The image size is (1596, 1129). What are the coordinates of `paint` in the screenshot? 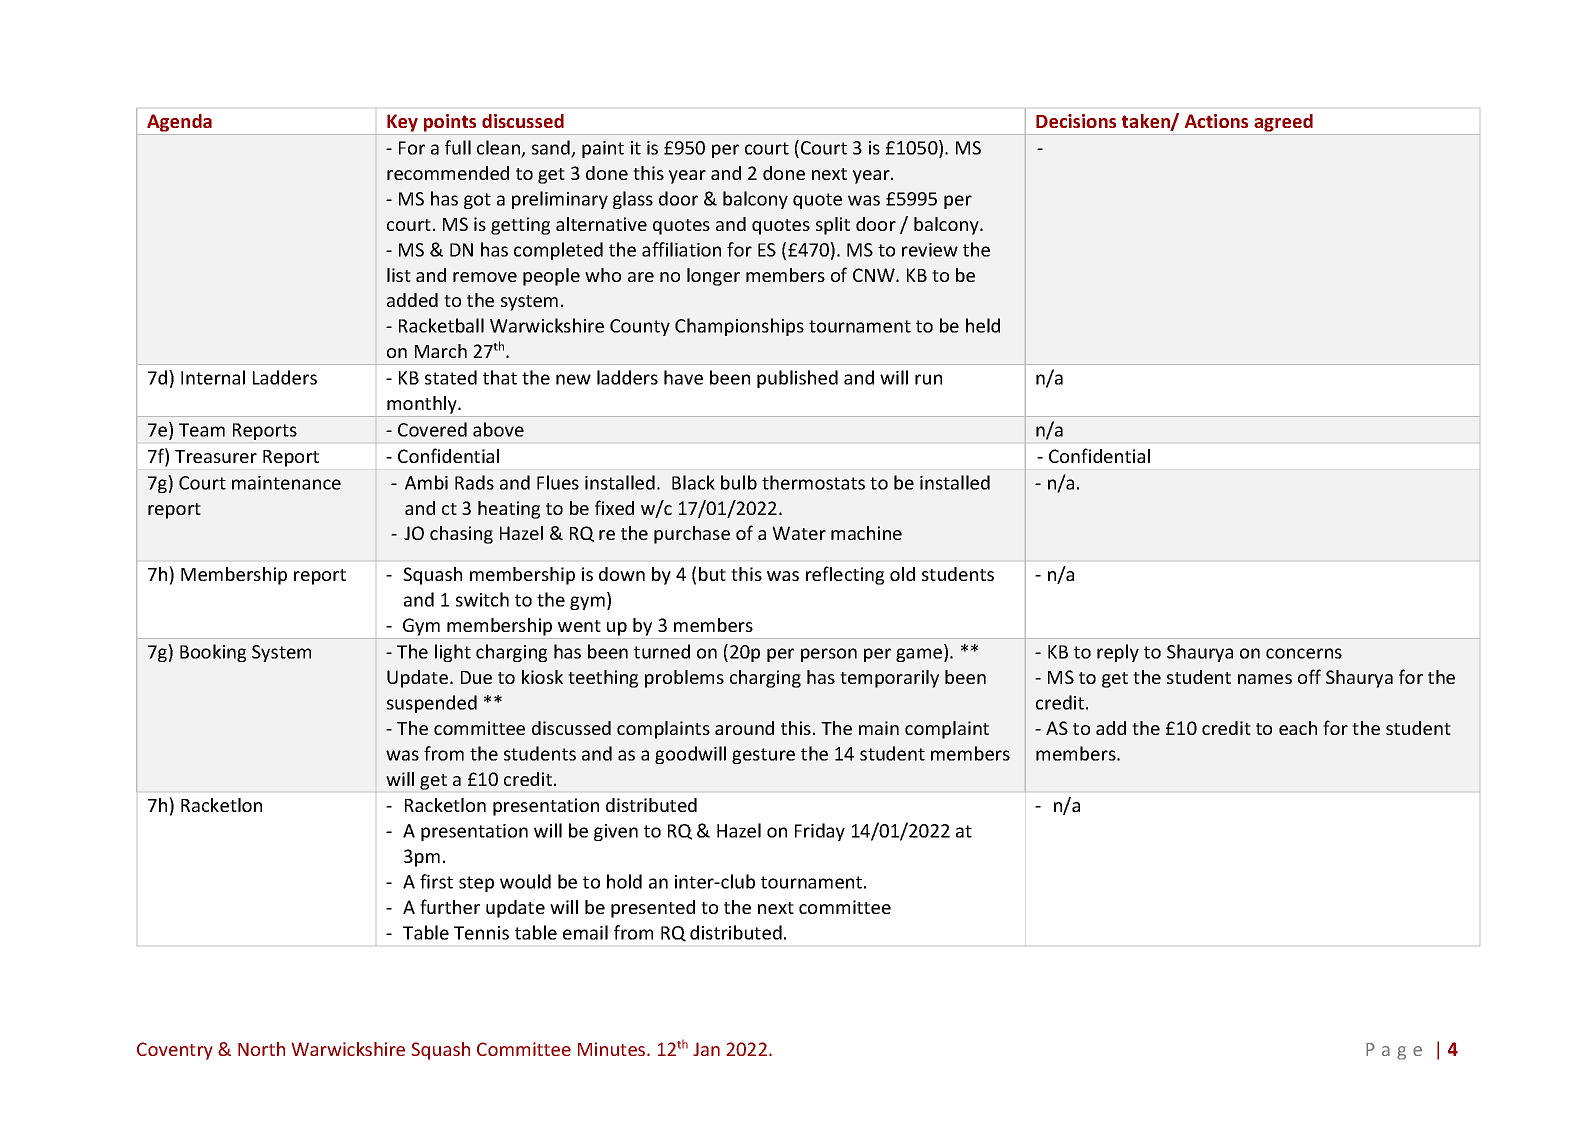 It's located at (603, 149).
